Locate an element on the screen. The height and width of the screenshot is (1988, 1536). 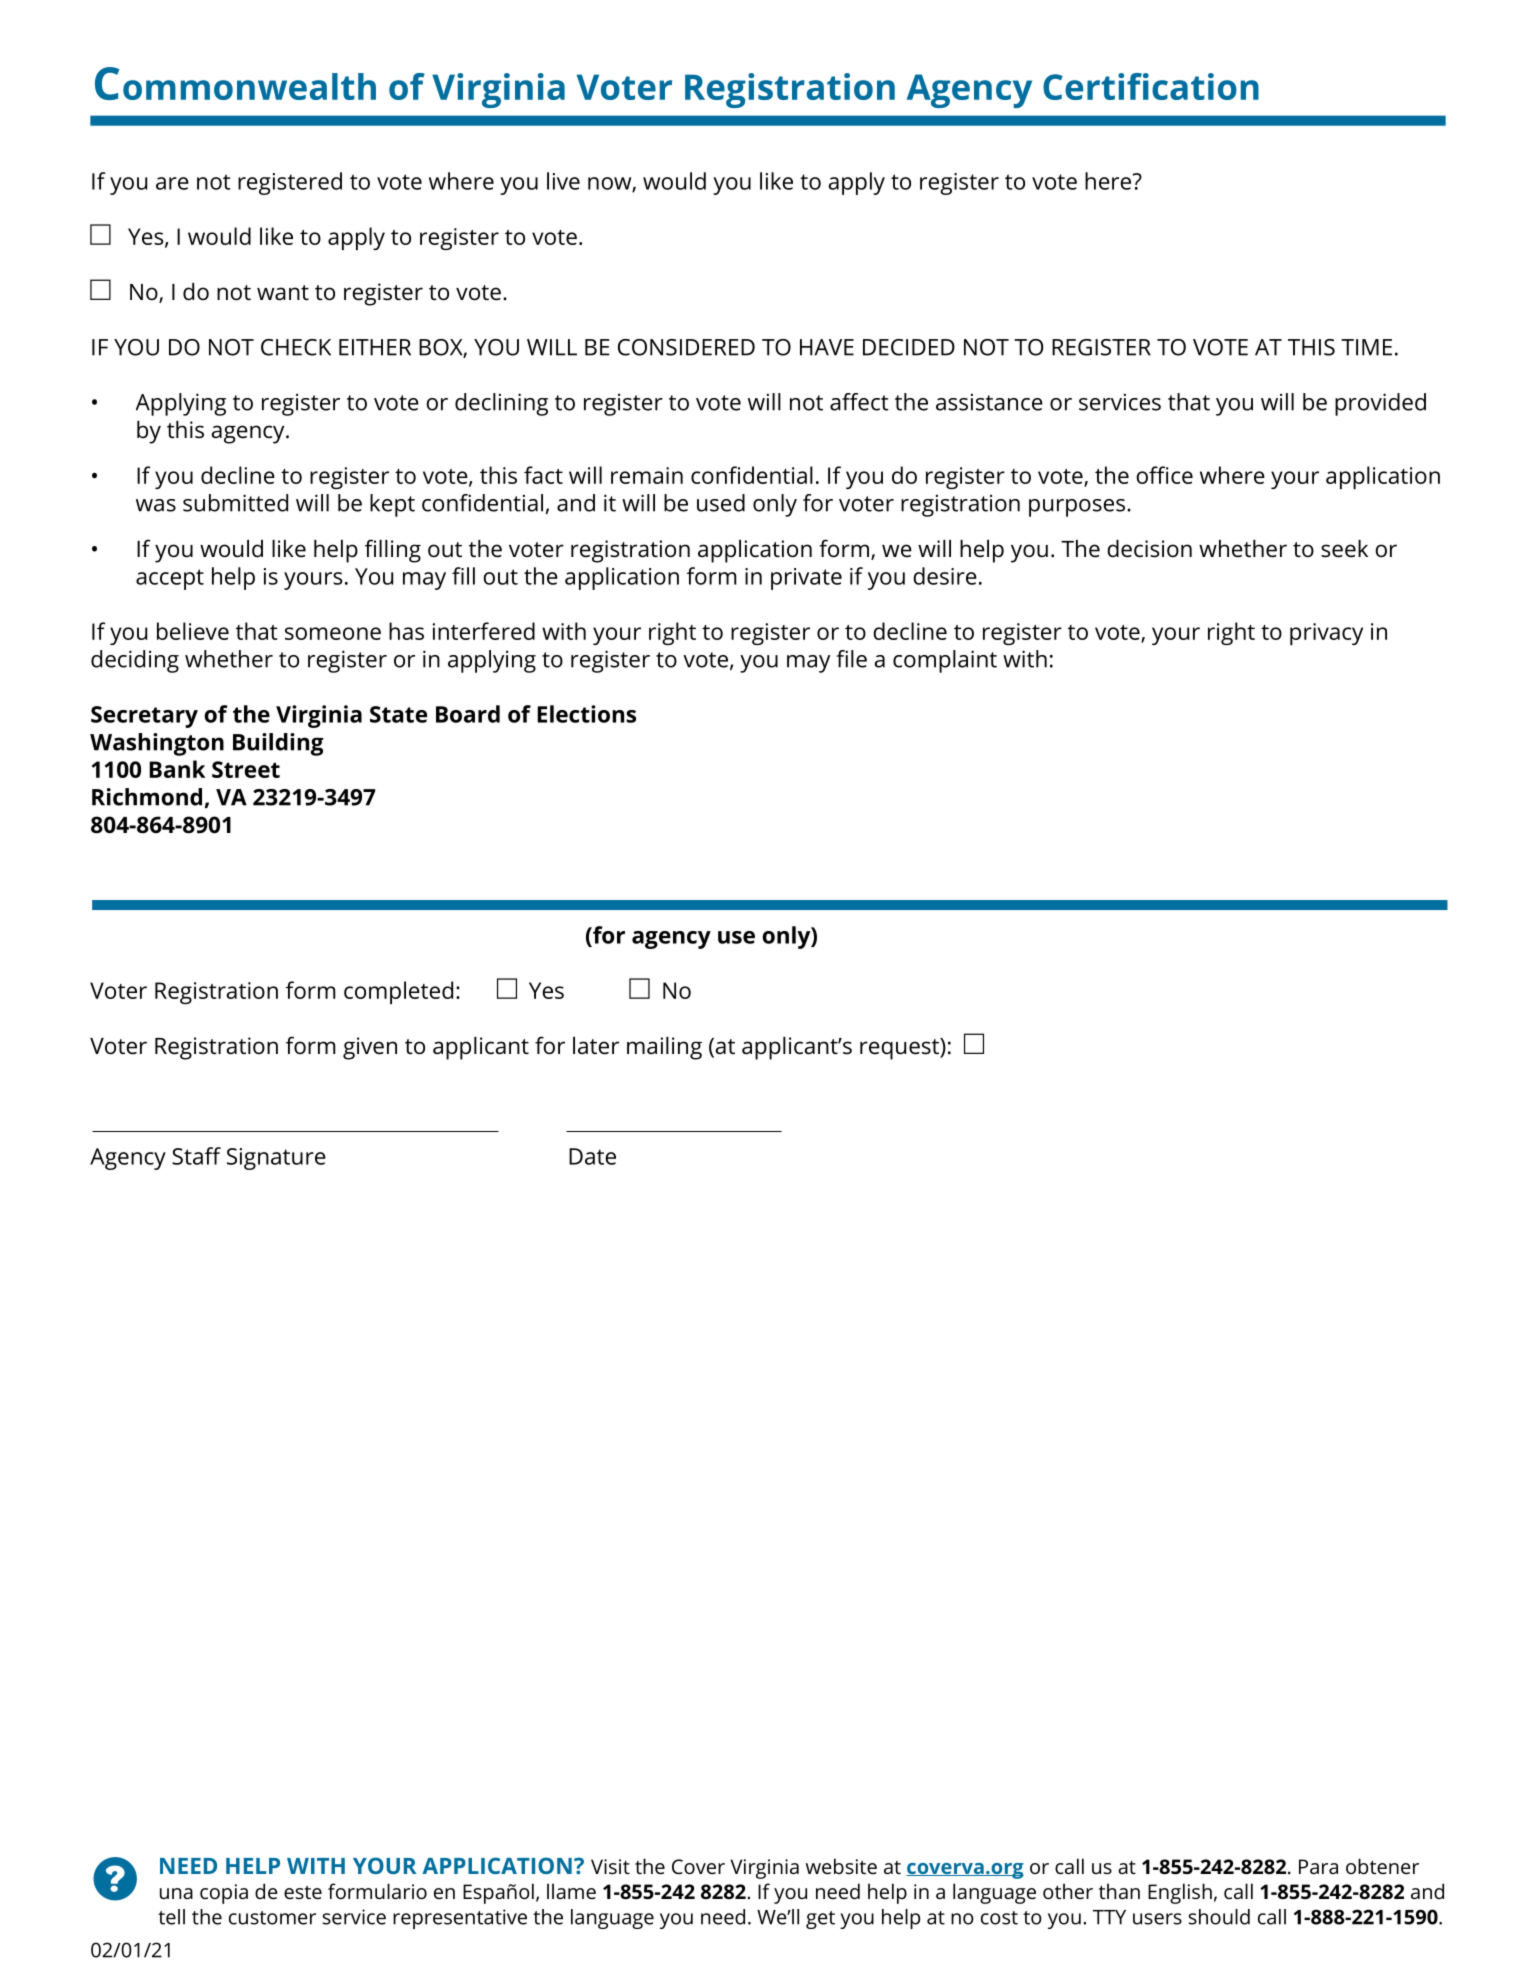
mailing is located at coordinates (664, 1048).
